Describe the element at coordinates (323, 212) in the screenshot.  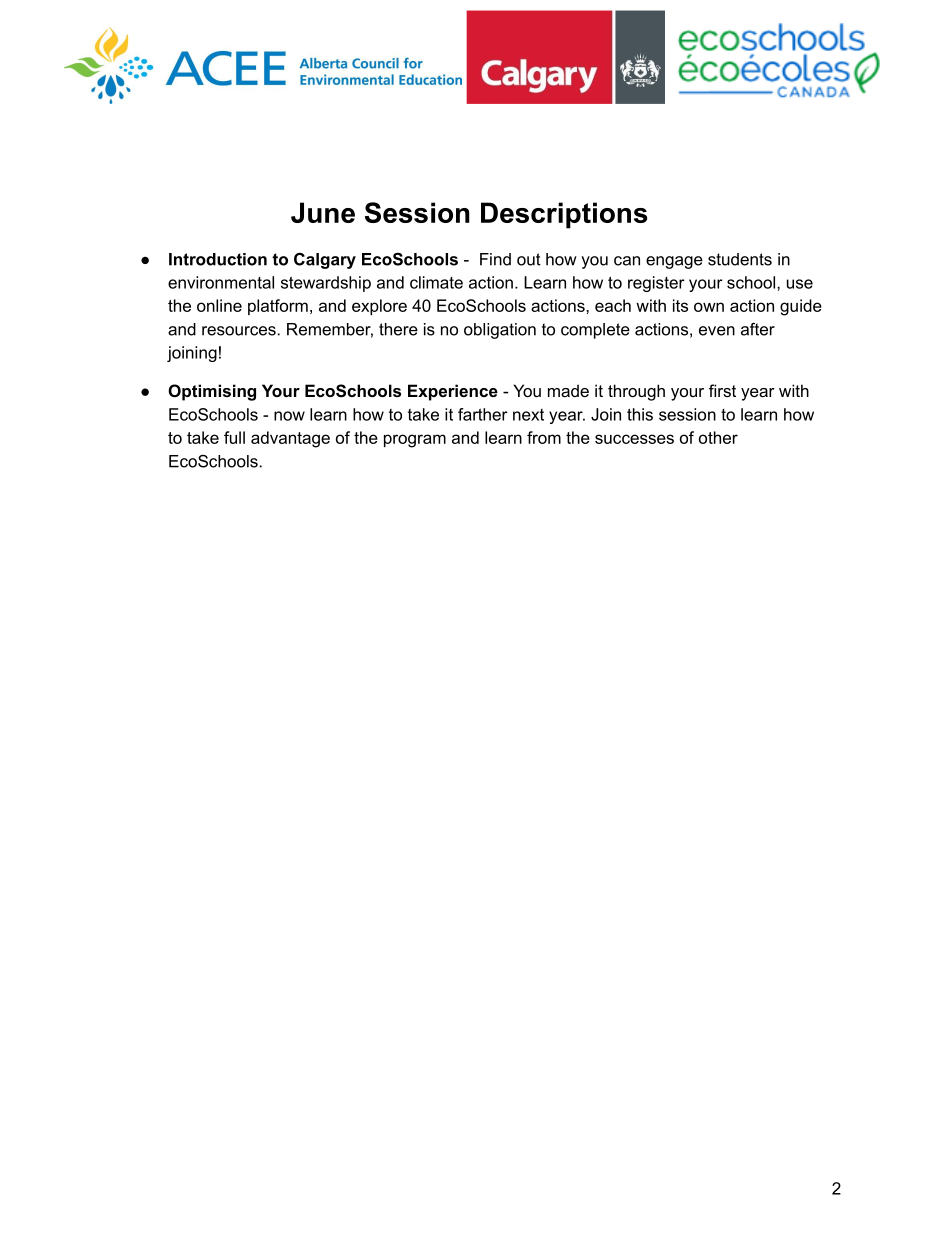
I see `June` at that location.
